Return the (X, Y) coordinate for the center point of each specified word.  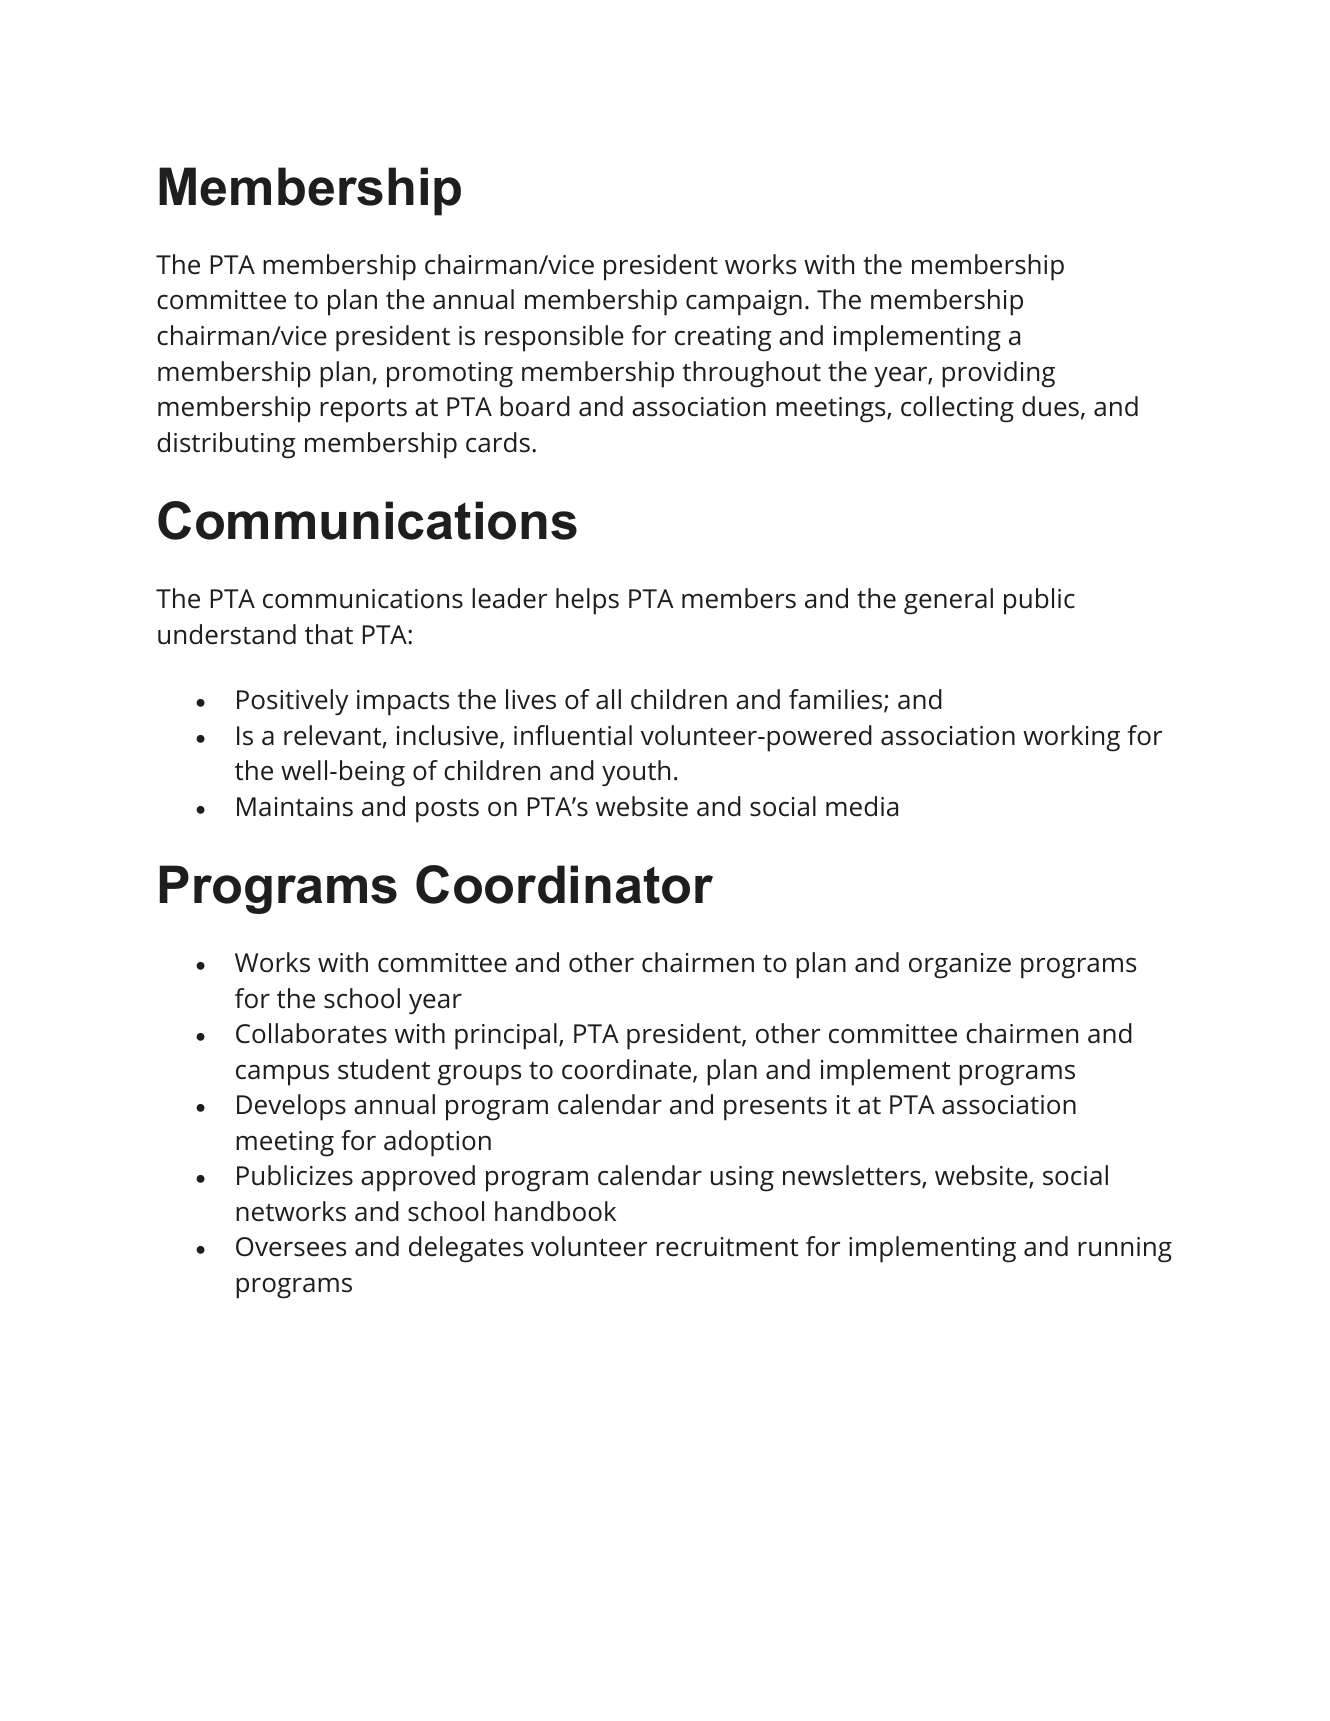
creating (723, 339)
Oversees (291, 1247)
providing (998, 374)
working (1071, 738)
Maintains (295, 807)
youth (636, 773)
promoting (450, 375)
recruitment (727, 1247)
